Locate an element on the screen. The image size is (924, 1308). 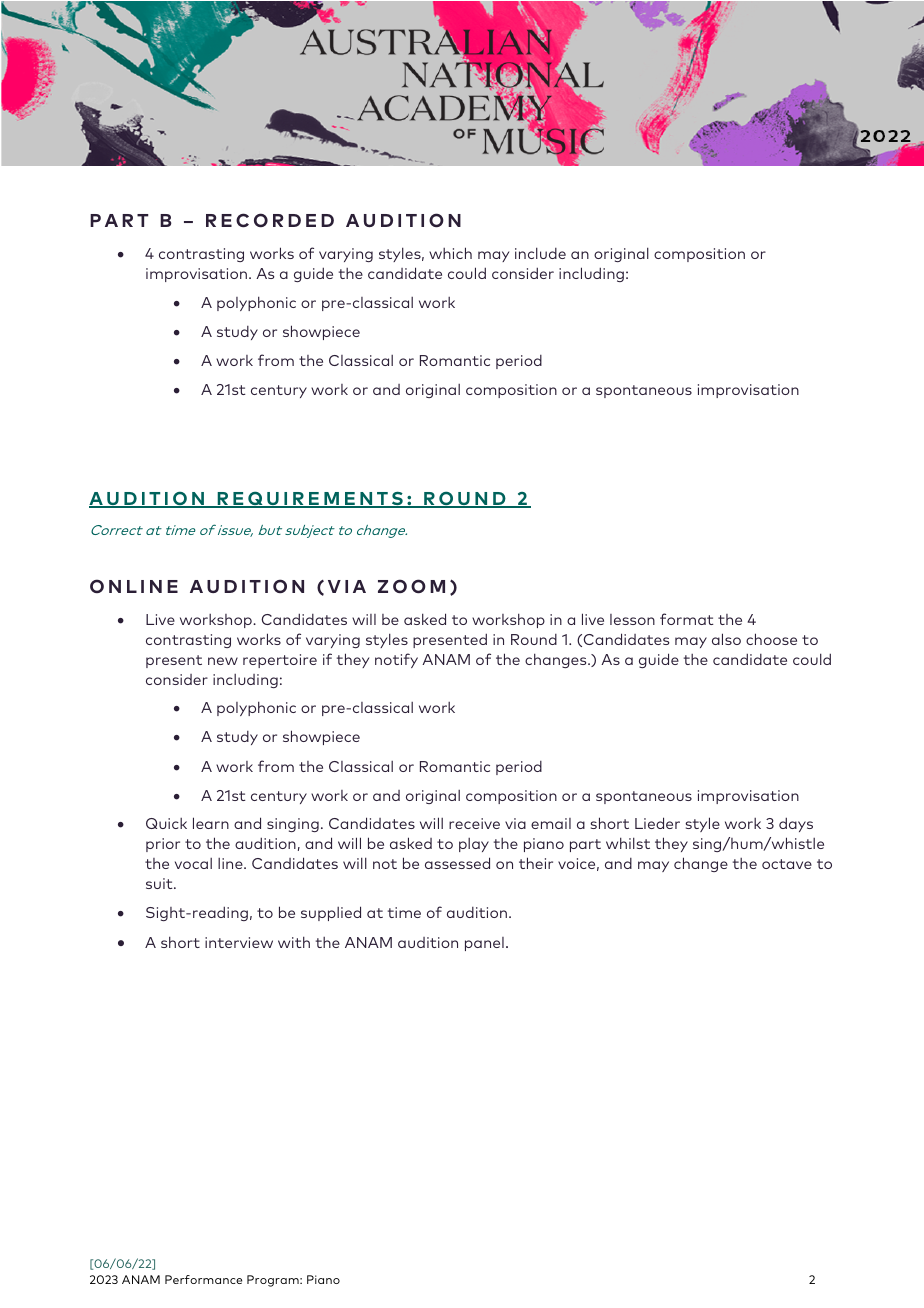
days is located at coordinates (796, 824).
